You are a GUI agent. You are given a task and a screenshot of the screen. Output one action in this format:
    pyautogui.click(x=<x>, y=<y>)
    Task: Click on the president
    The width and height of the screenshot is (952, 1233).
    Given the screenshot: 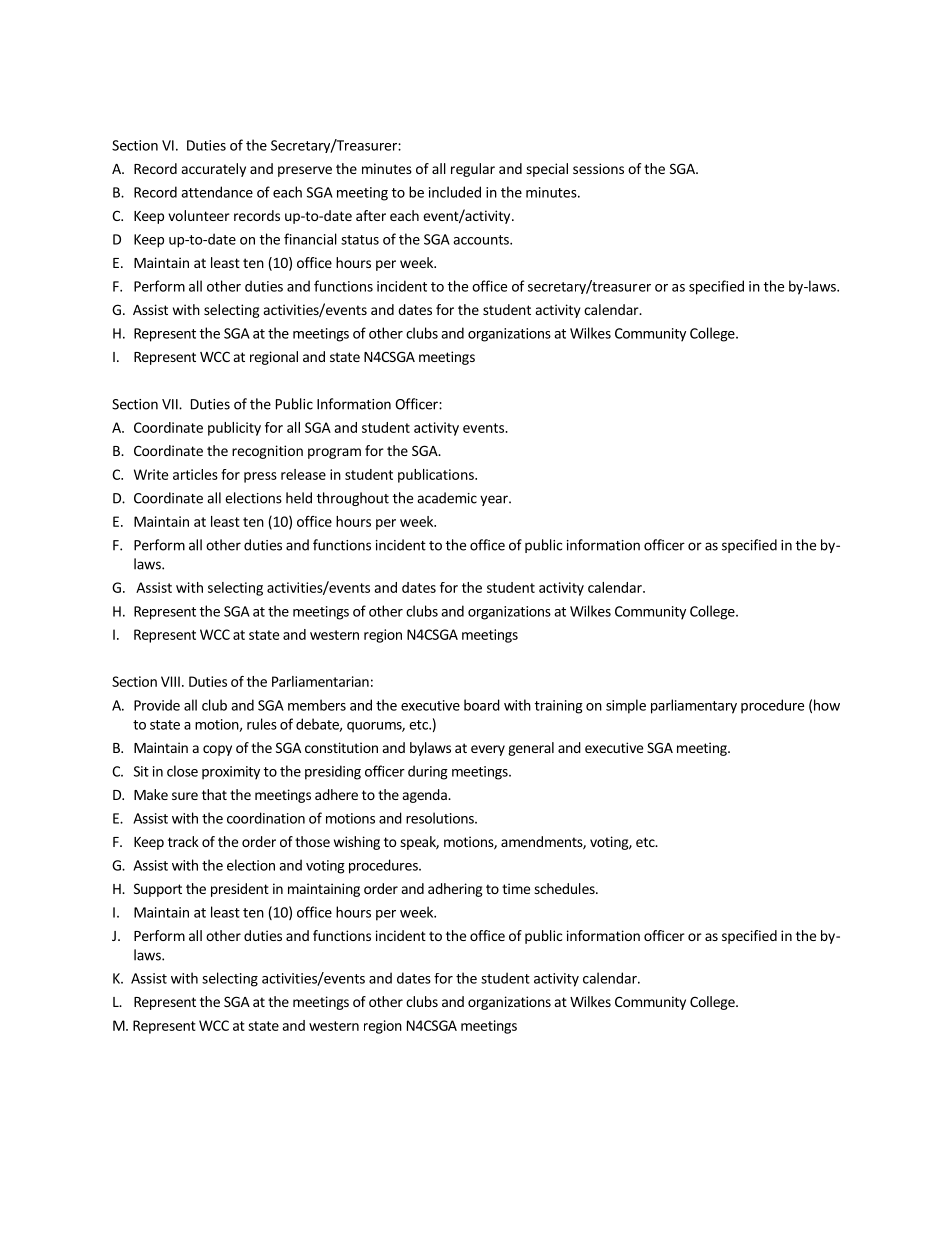 What is the action you would take?
    pyautogui.click(x=240, y=890)
